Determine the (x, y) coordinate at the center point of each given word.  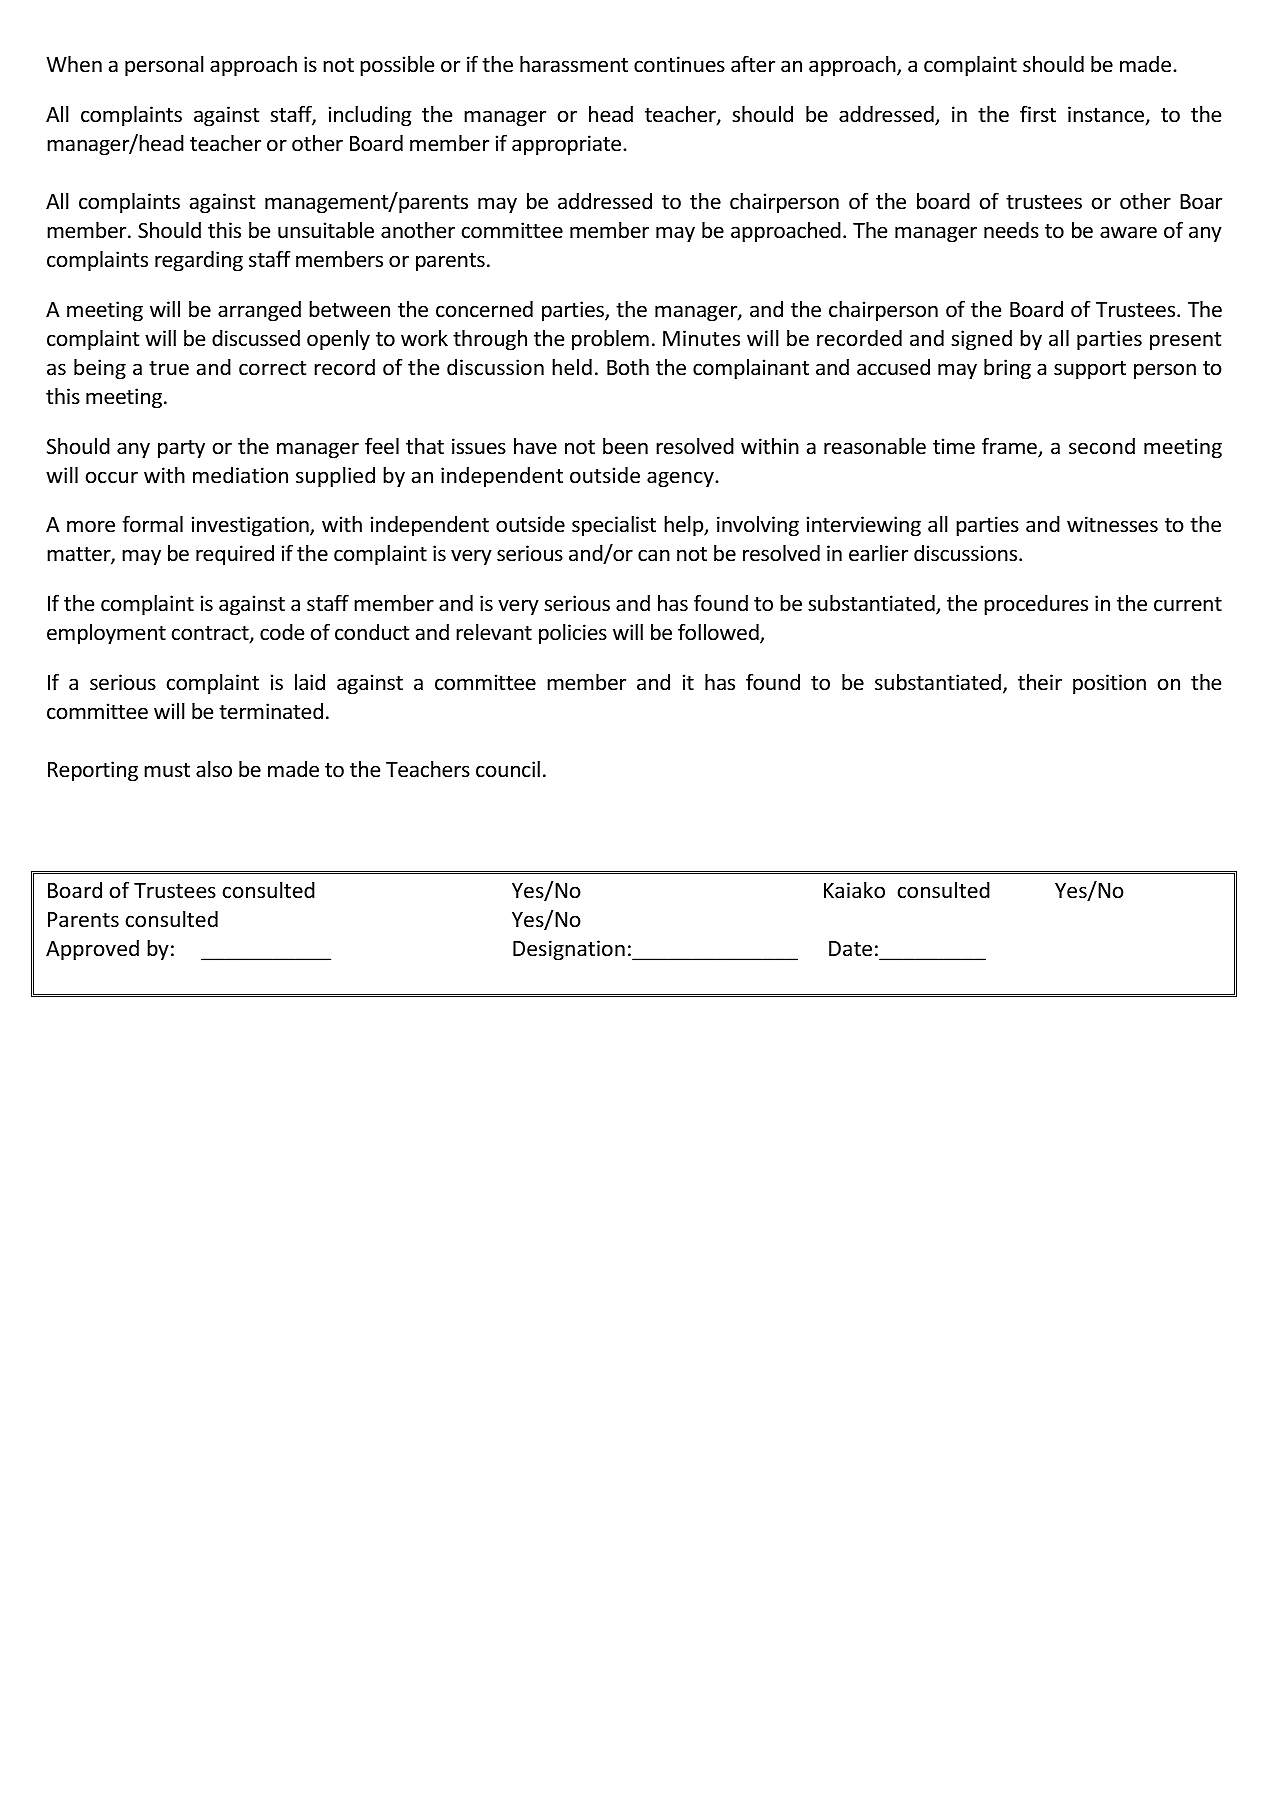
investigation (251, 526)
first (1038, 113)
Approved (92, 950)
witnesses (1112, 524)
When (74, 64)
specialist (614, 526)
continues (679, 64)
